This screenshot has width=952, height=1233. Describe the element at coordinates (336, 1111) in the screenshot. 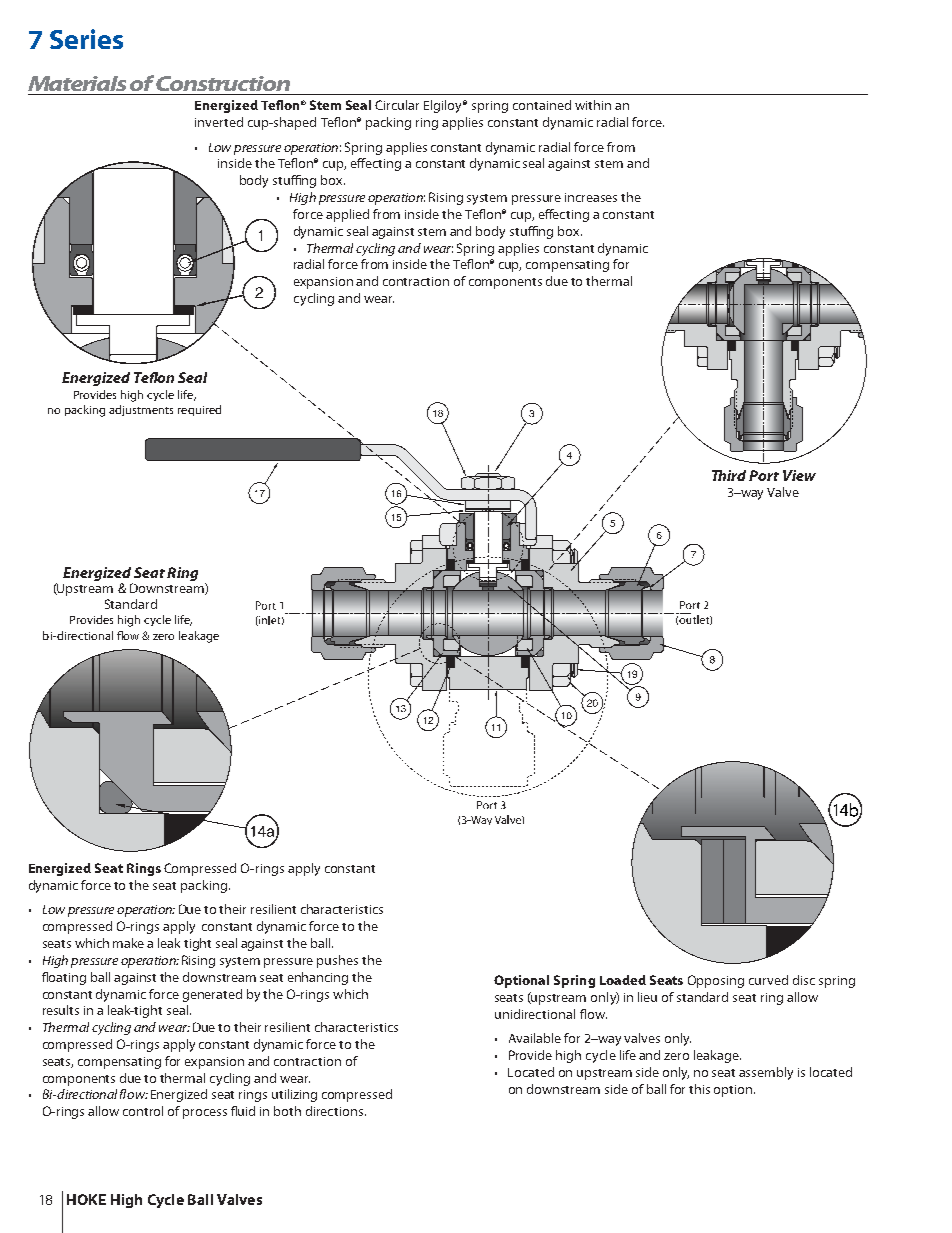

I see `directions` at that location.
